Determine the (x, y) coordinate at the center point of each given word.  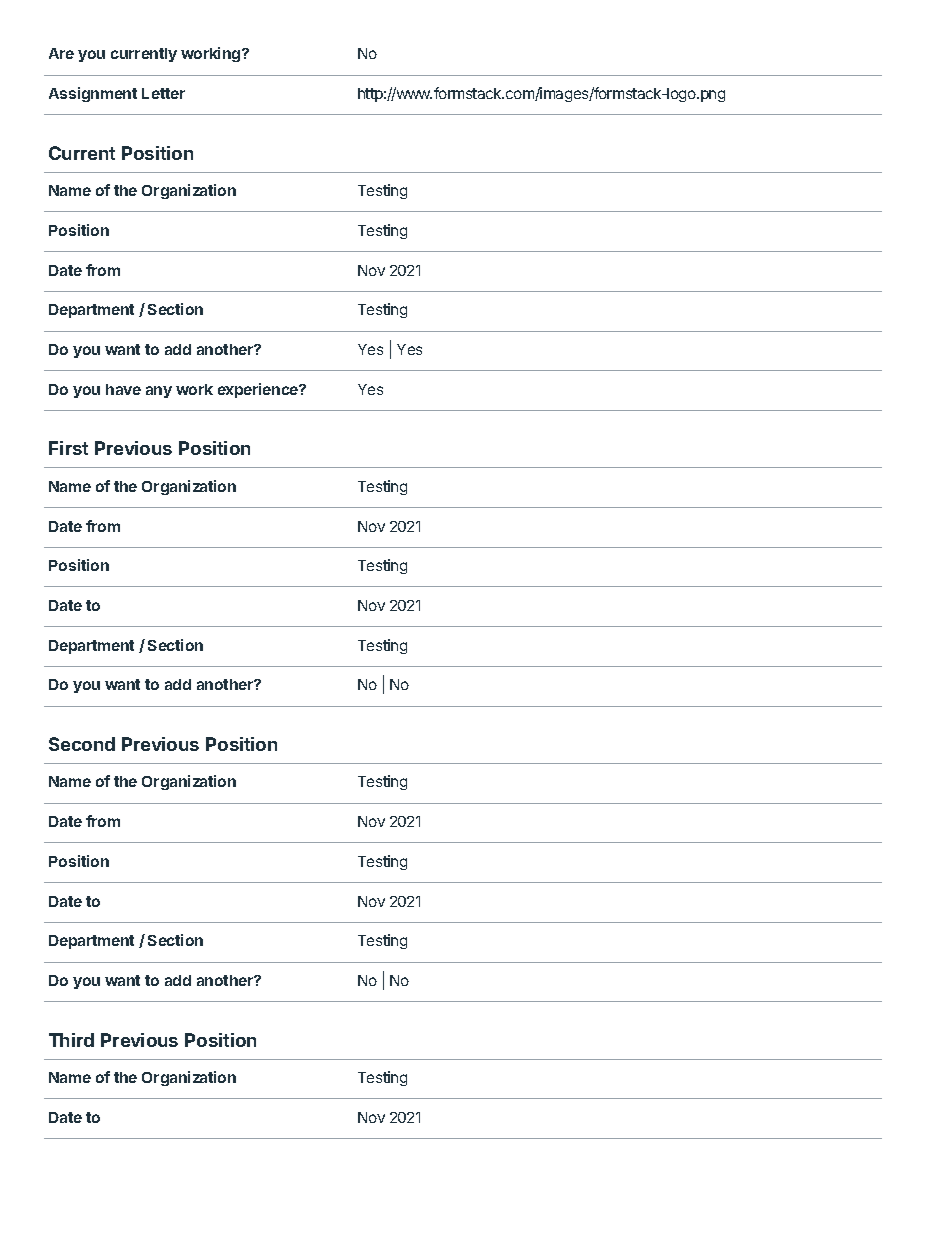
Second (82, 744)
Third (71, 1040)
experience (259, 390)
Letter (163, 93)
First (68, 448)
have (123, 389)
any (159, 392)
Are (61, 53)
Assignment (93, 94)
